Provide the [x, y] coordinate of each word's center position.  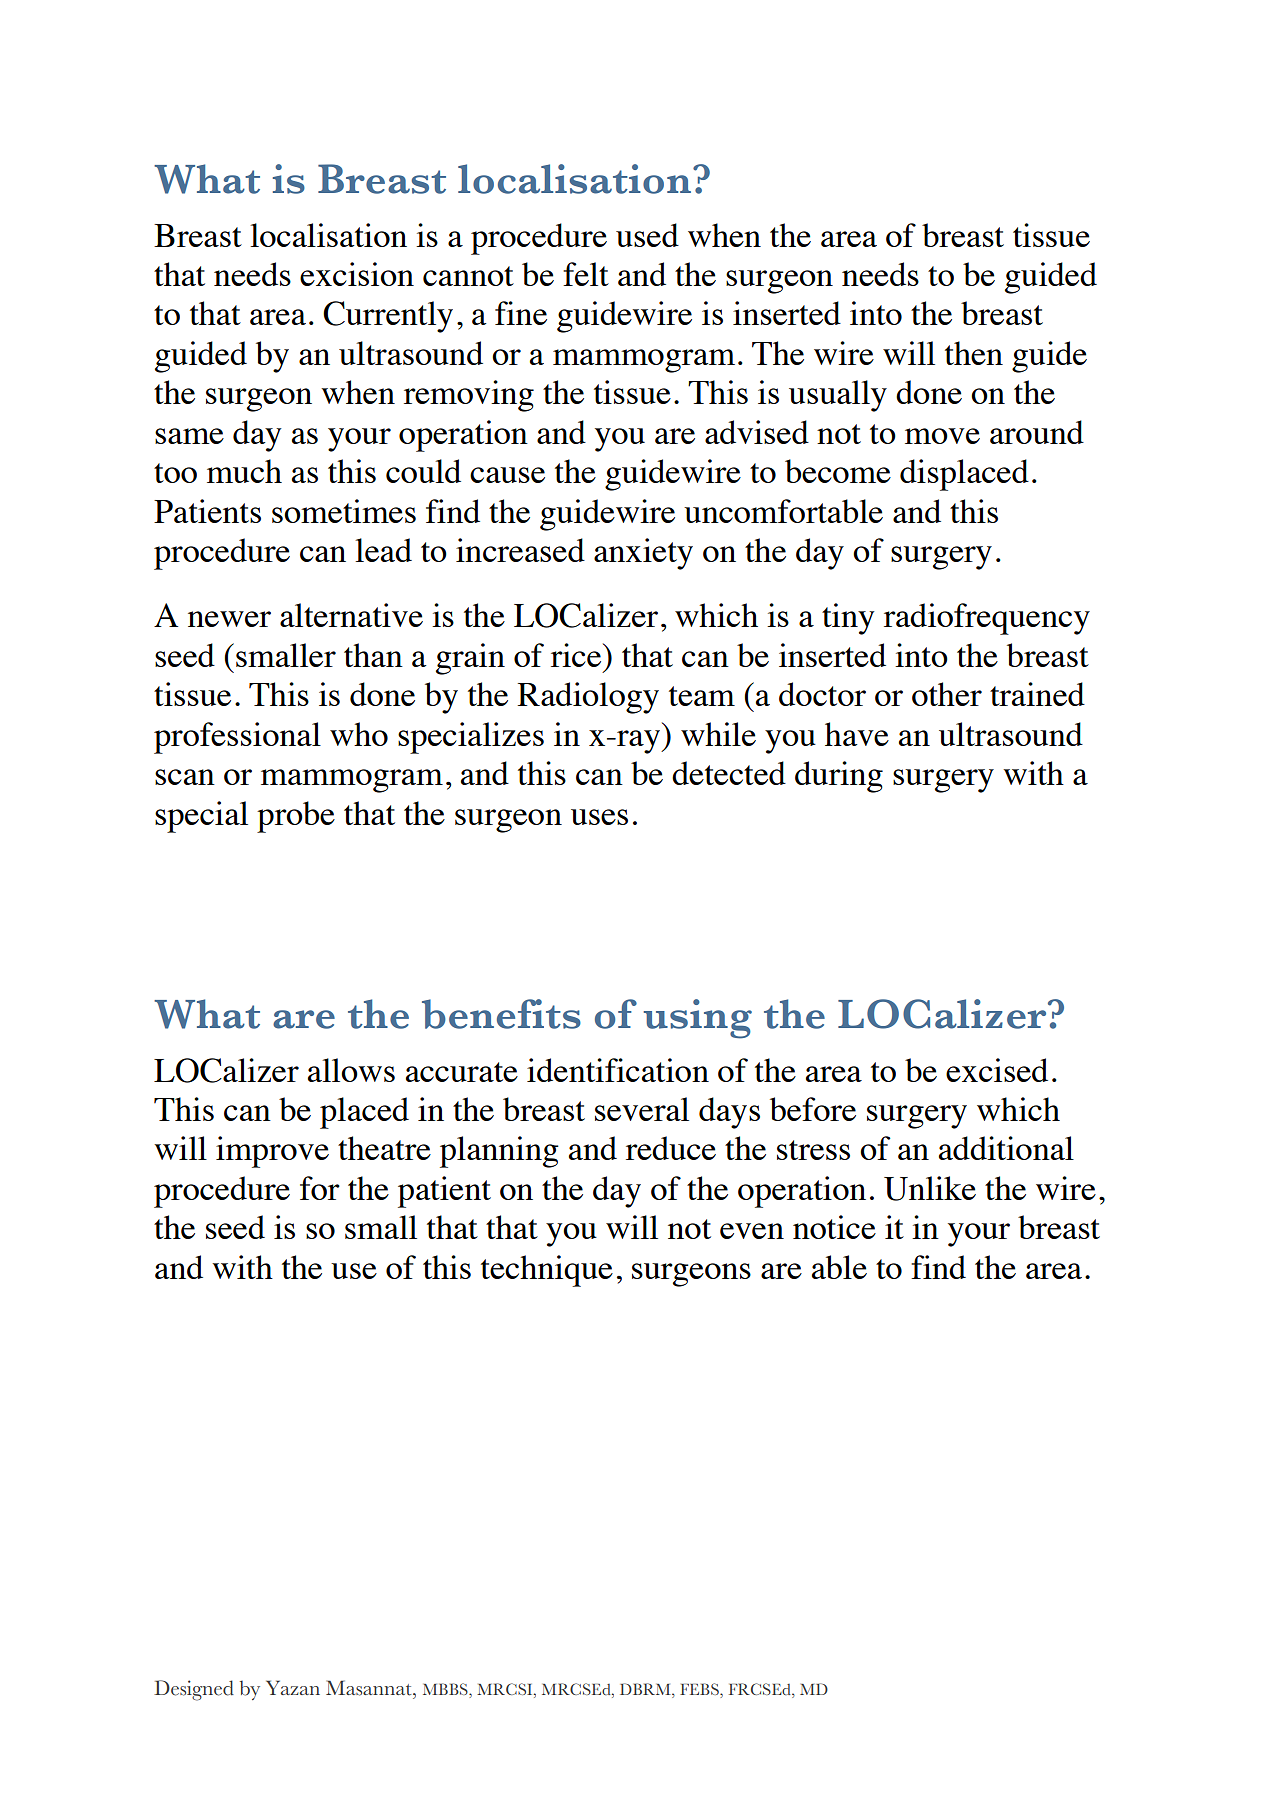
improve [272, 1152]
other [947, 694]
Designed [194, 1690]
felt [586, 274]
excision [357, 274]
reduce [671, 1148]
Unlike [930, 1188]
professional [237, 738]
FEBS [700, 1690]
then [974, 353]
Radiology [588, 698]
